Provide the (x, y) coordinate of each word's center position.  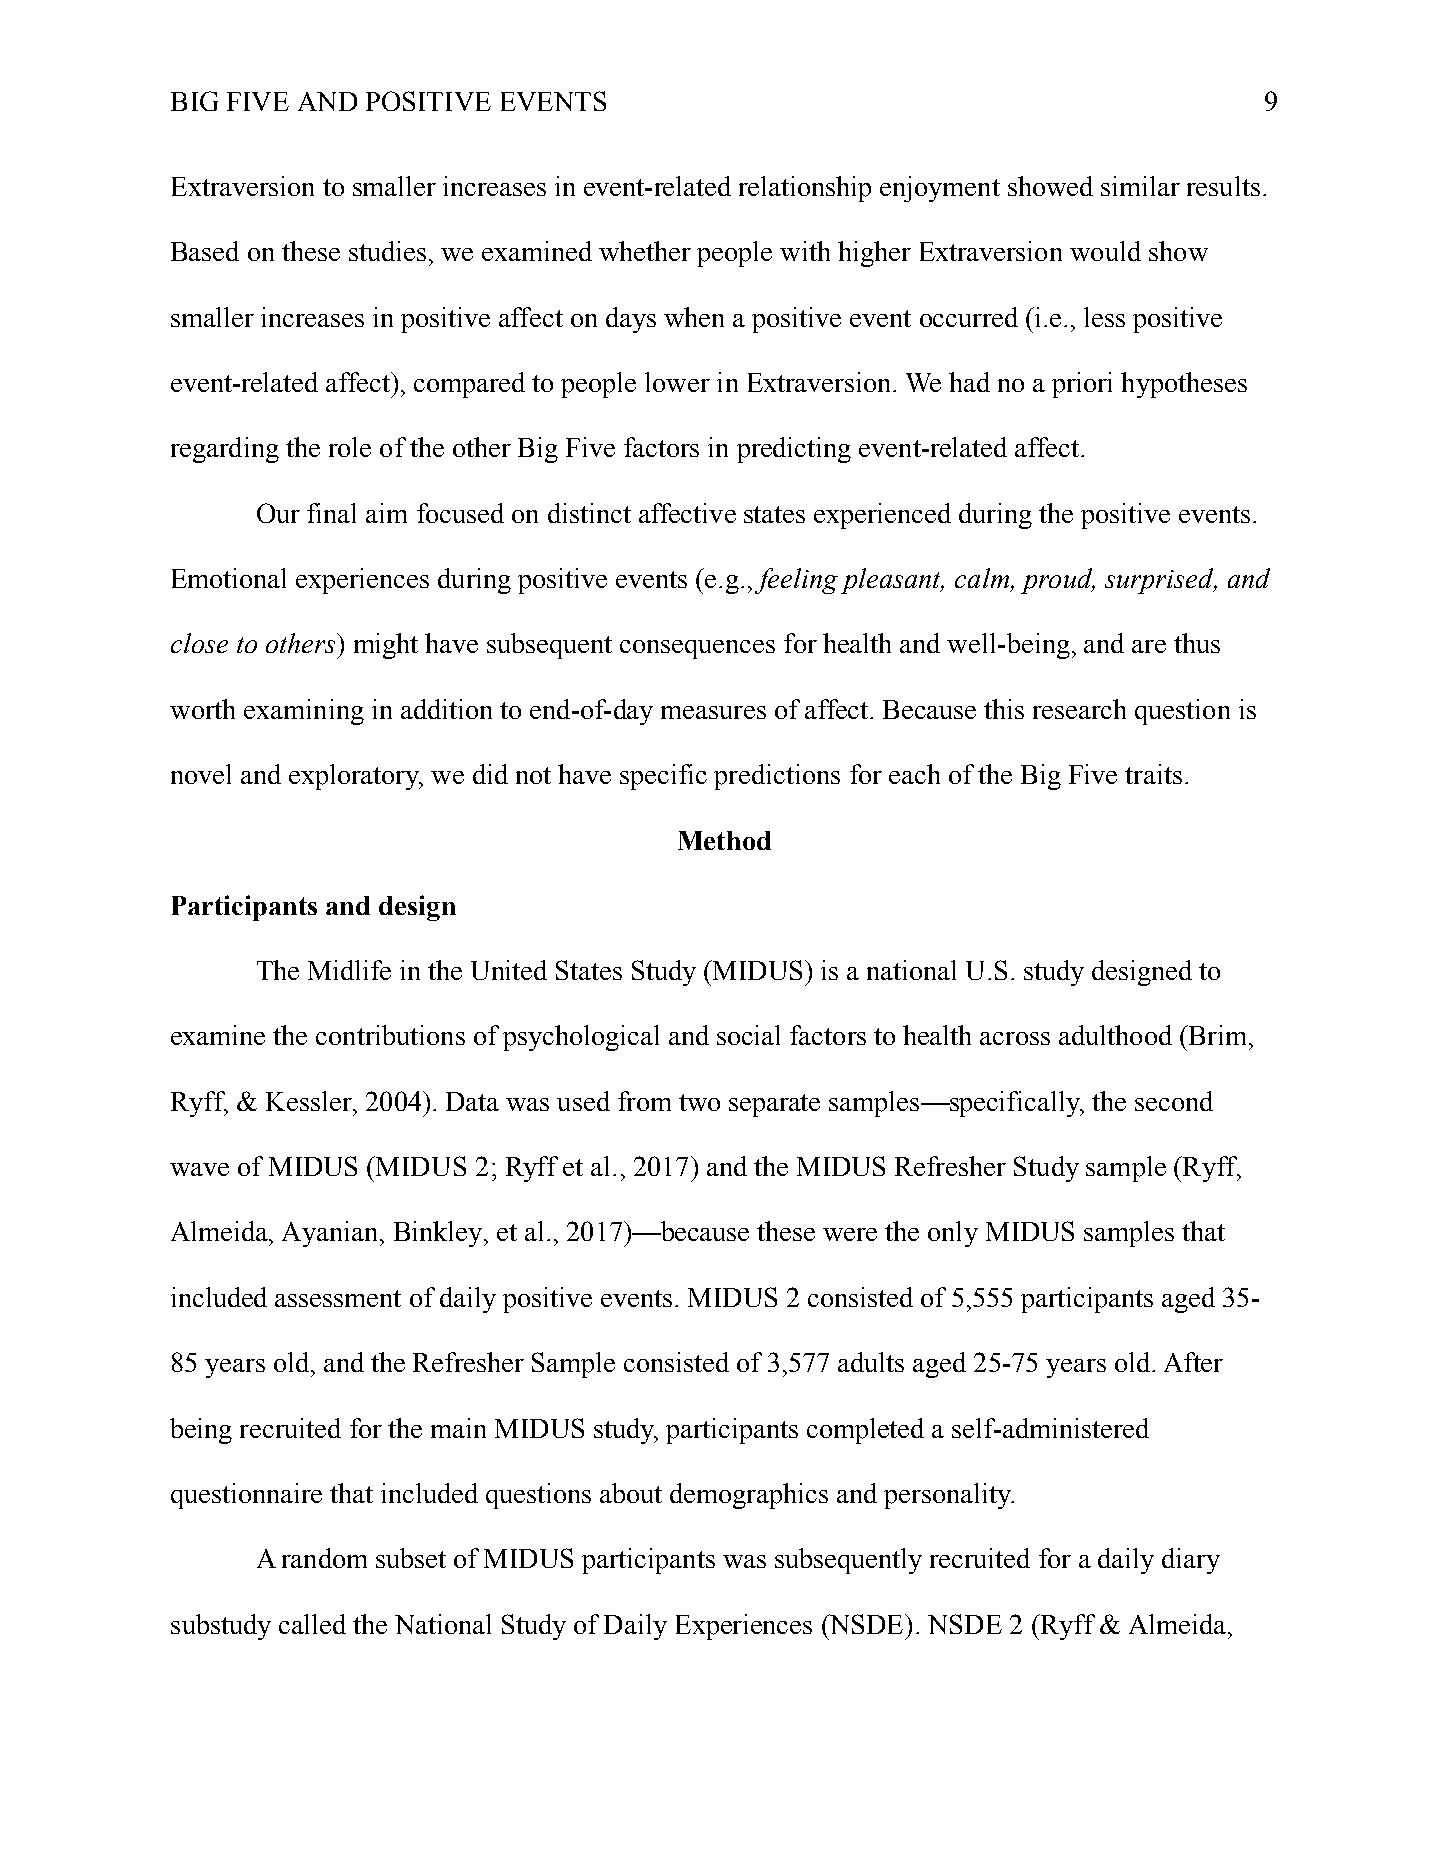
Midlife (349, 970)
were (850, 1234)
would (1105, 251)
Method (724, 840)
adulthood (1115, 1035)
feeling (796, 581)
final (331, 513)
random (324, 1558)
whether (645, 251)
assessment (338, 1298)
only (953, 1234)
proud (1058, 581)
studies (387, 251)
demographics (749, 1496)
